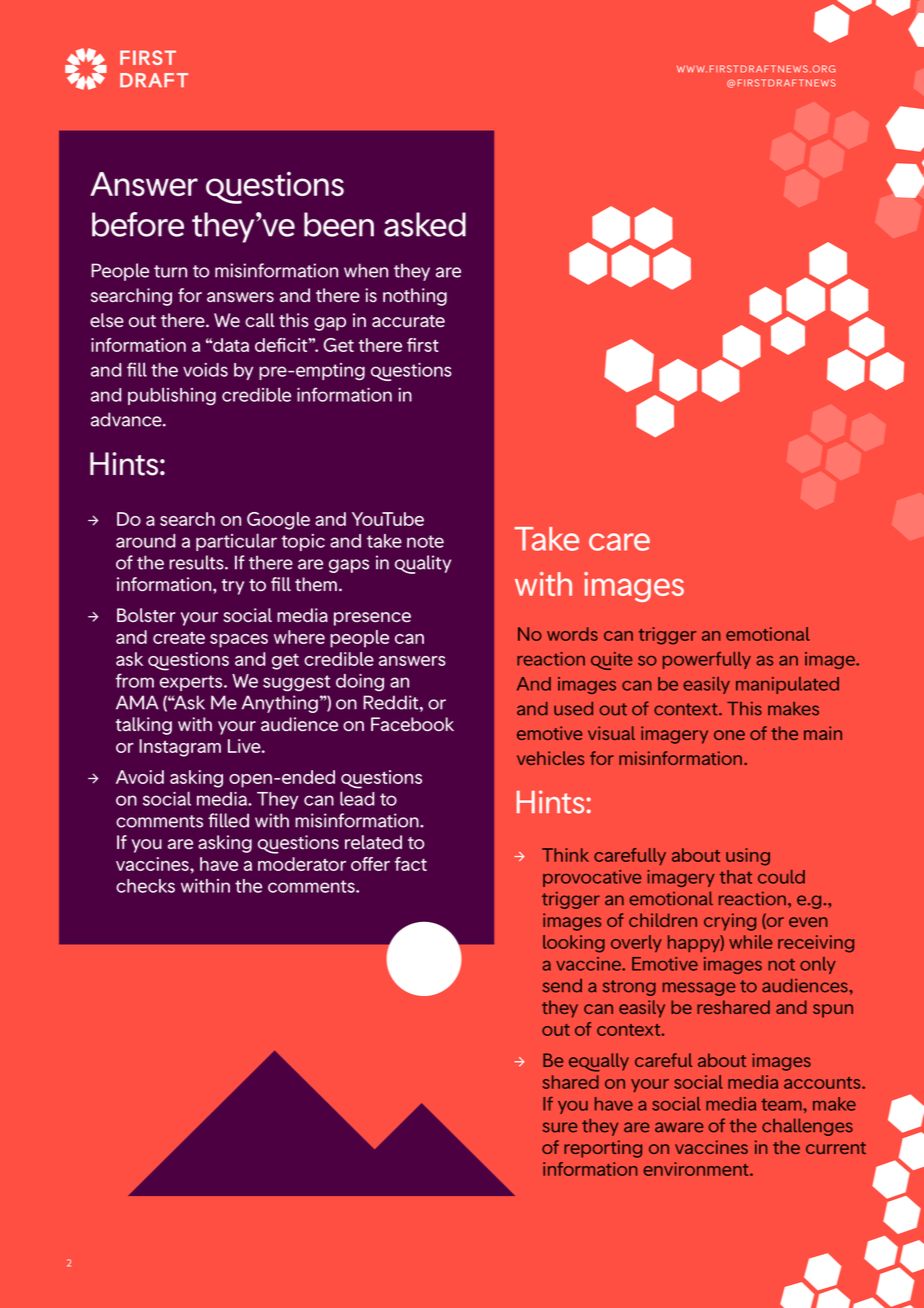 Image resolution: width=924 pixels, height=1308 pixels. Describe the element at coordinates (425, 224) in the screenshot. I see `asked` at that location.
